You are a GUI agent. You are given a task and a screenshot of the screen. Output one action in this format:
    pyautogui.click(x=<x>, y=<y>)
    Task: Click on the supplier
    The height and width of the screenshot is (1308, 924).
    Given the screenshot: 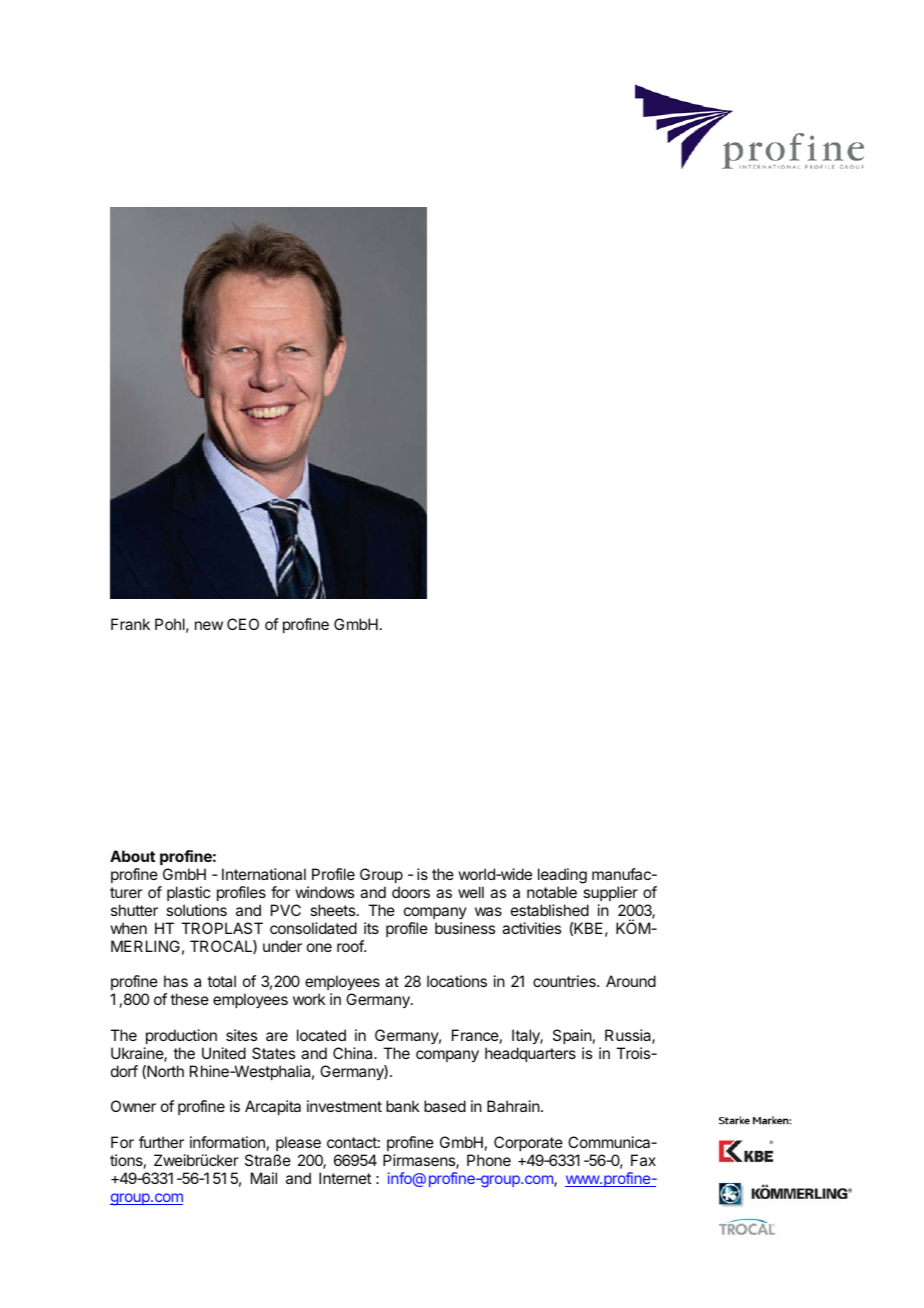 What is the action you would take?
    pyautogui.click(x=610, y=893)
